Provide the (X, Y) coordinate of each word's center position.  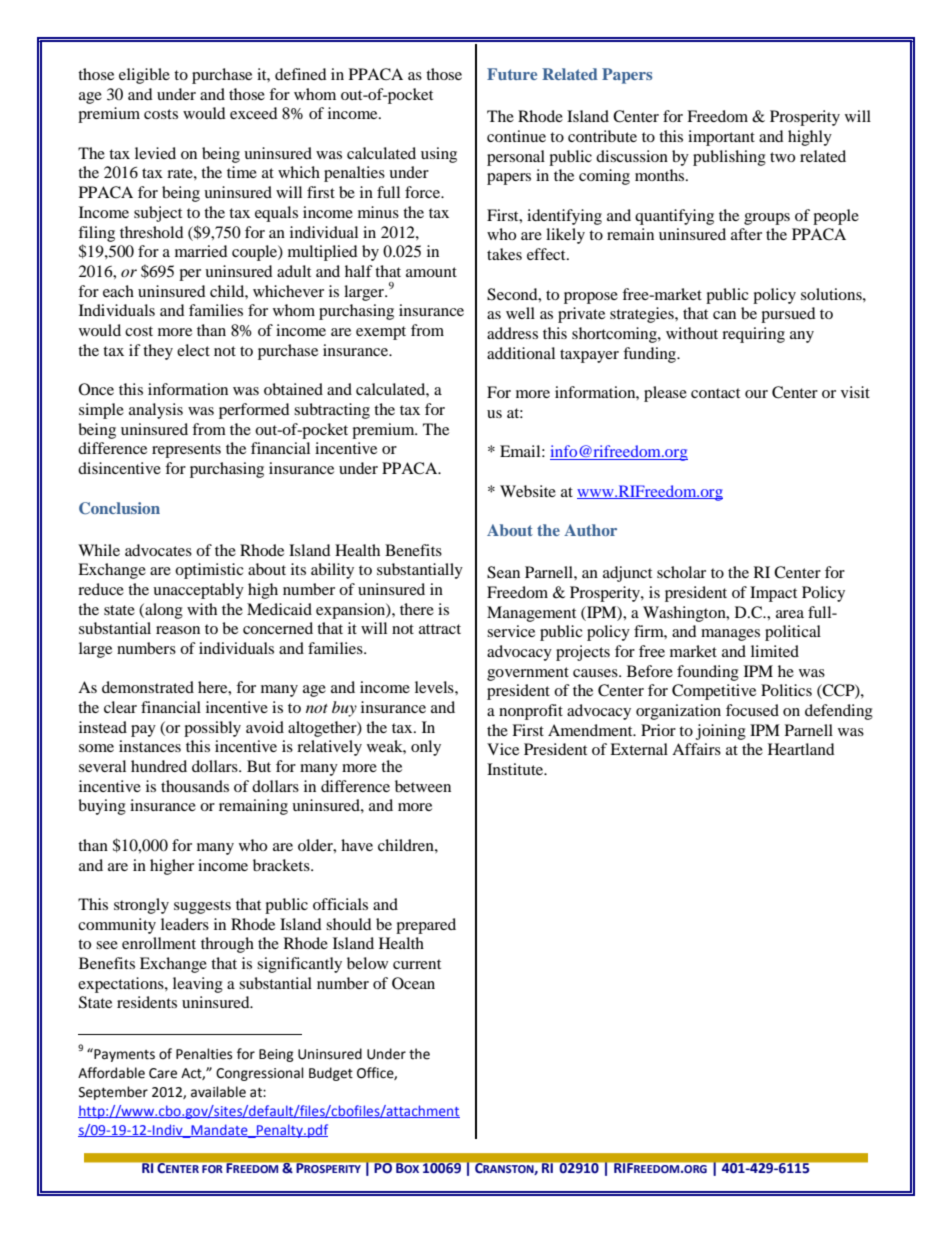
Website (528, 491)
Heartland (801, 749)
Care (163, 1073)
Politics (786, 690)
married (201, 251)
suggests (202, 907)
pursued (788, 315)
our (756, 394)
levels (435, 687)
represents (186, 451)
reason (178, 630)
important (721, 138)
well (520, 313)
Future (512, 74)
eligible (144, 76)
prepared (426, 926)
